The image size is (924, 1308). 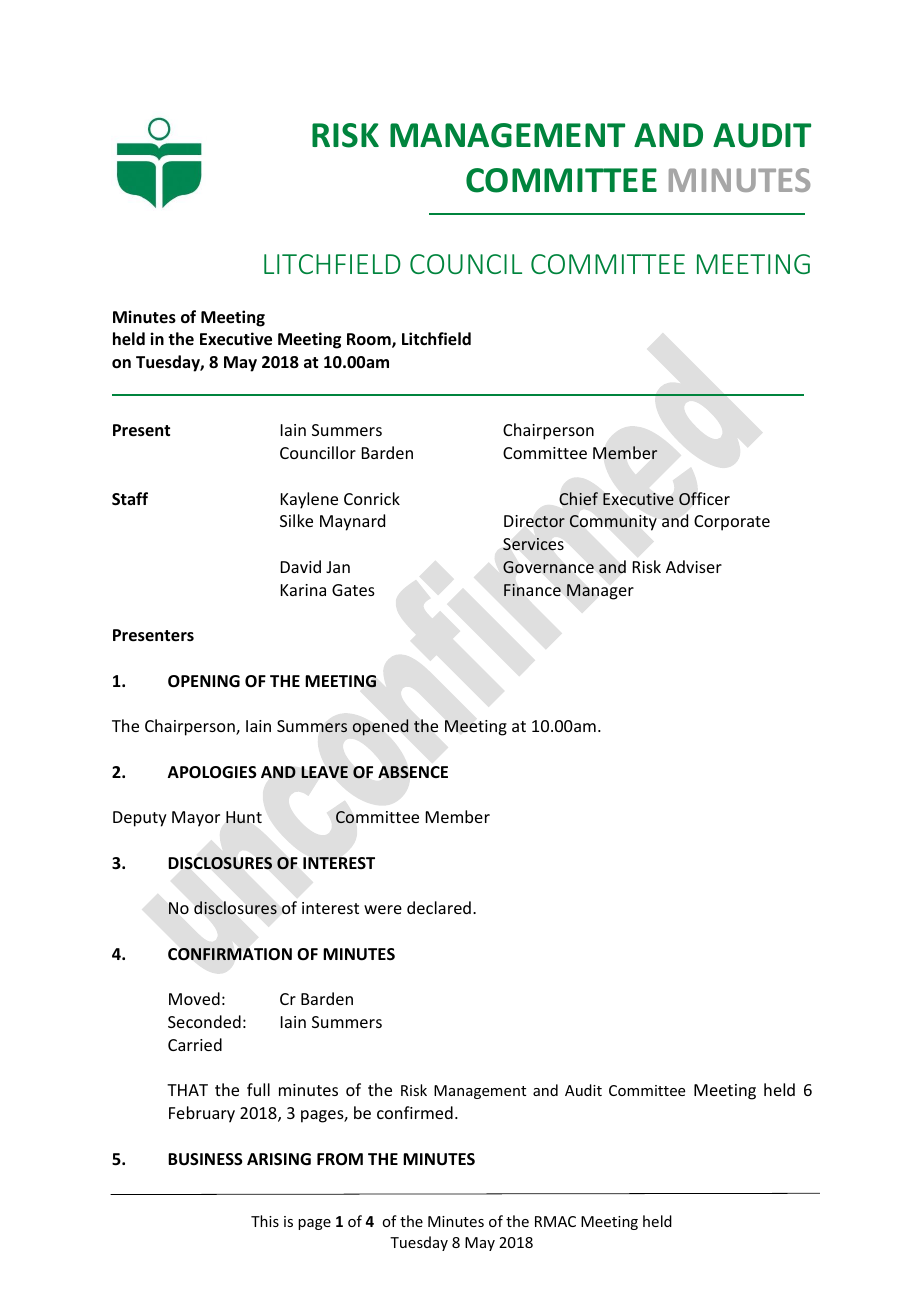 I want to click on BUSINESS, so click(x=205, y=1159).
